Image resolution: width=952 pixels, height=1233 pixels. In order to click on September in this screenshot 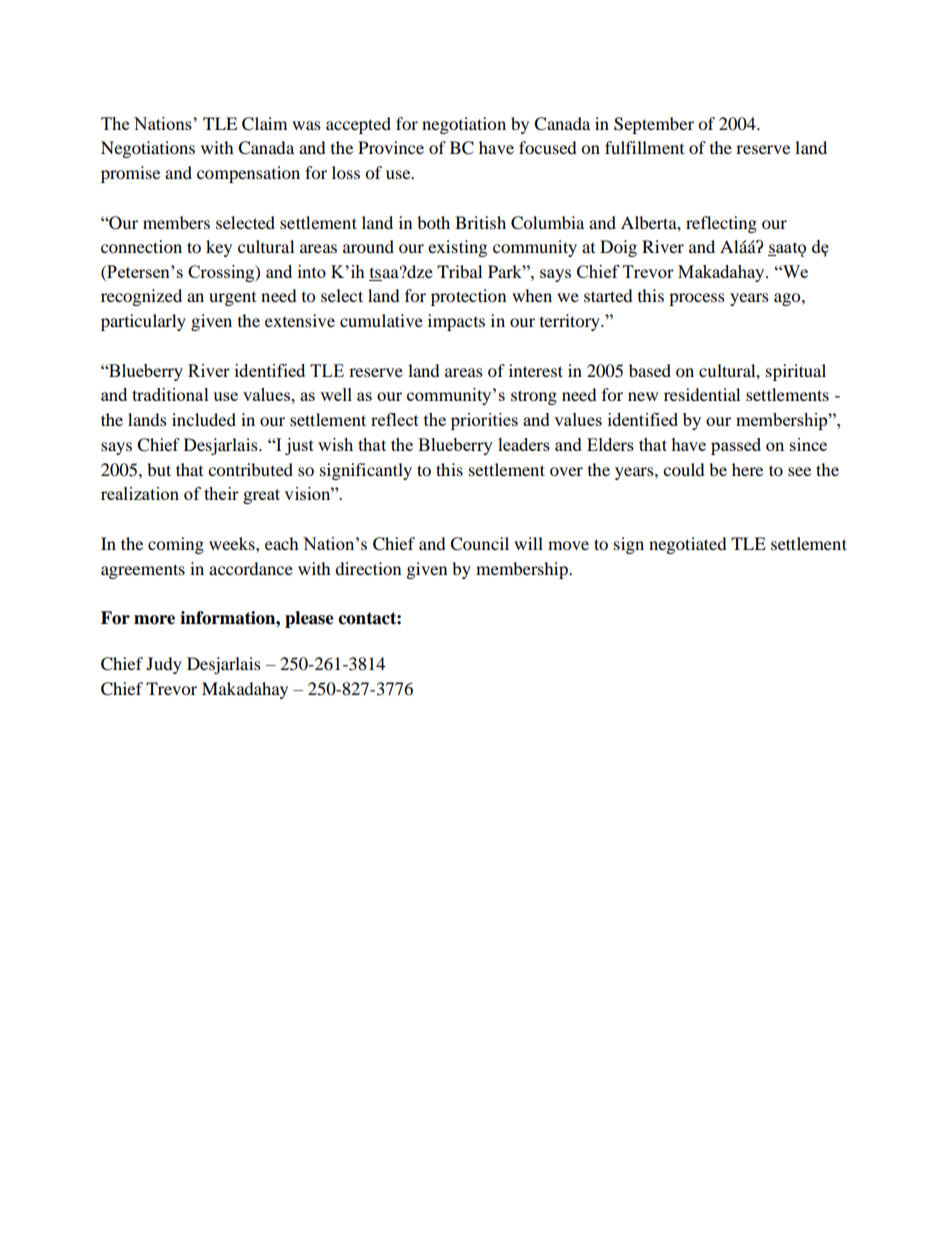, I will do `click(654, 125)`.
